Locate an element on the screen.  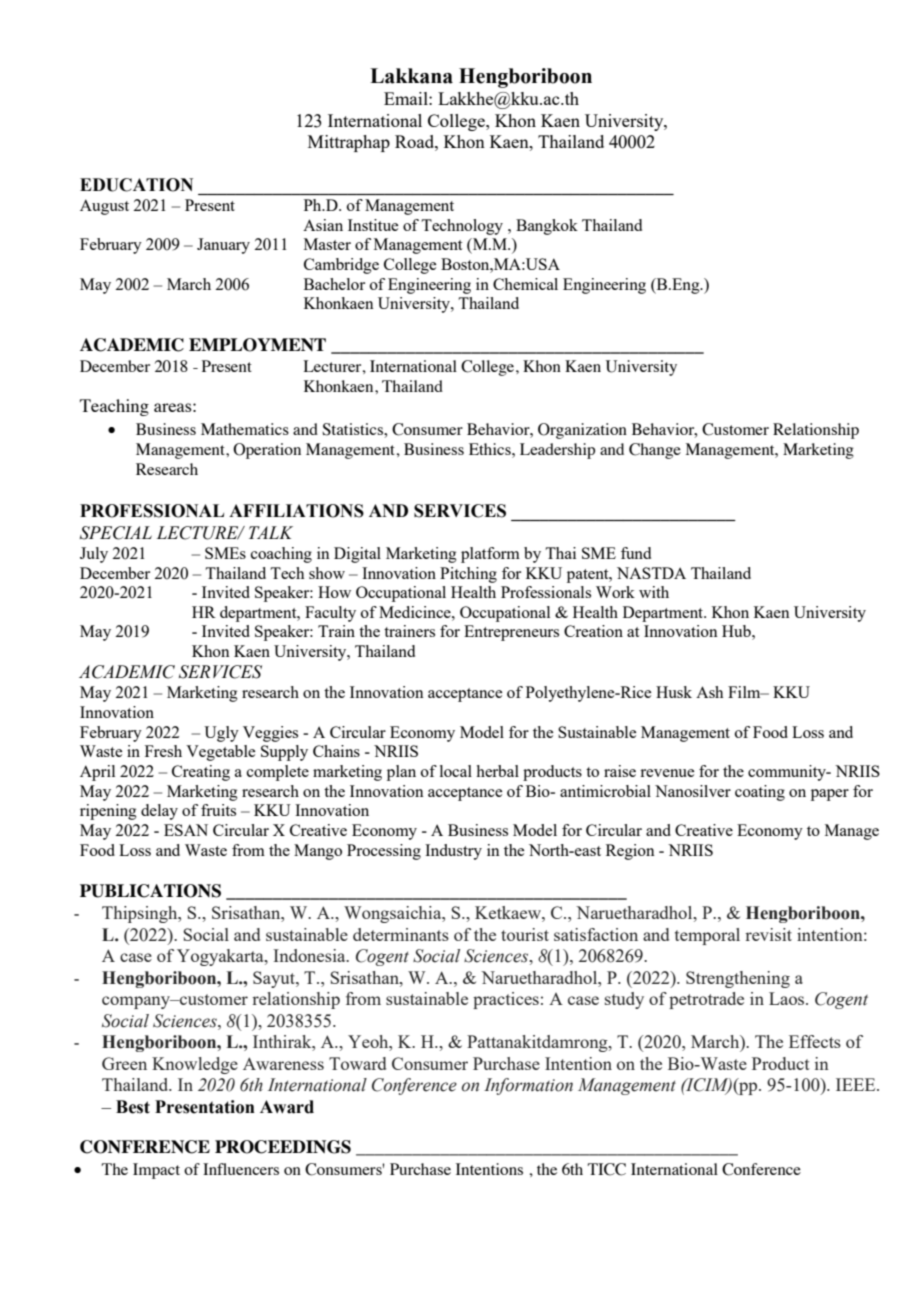
platform is located at coordinates (490, 555).
